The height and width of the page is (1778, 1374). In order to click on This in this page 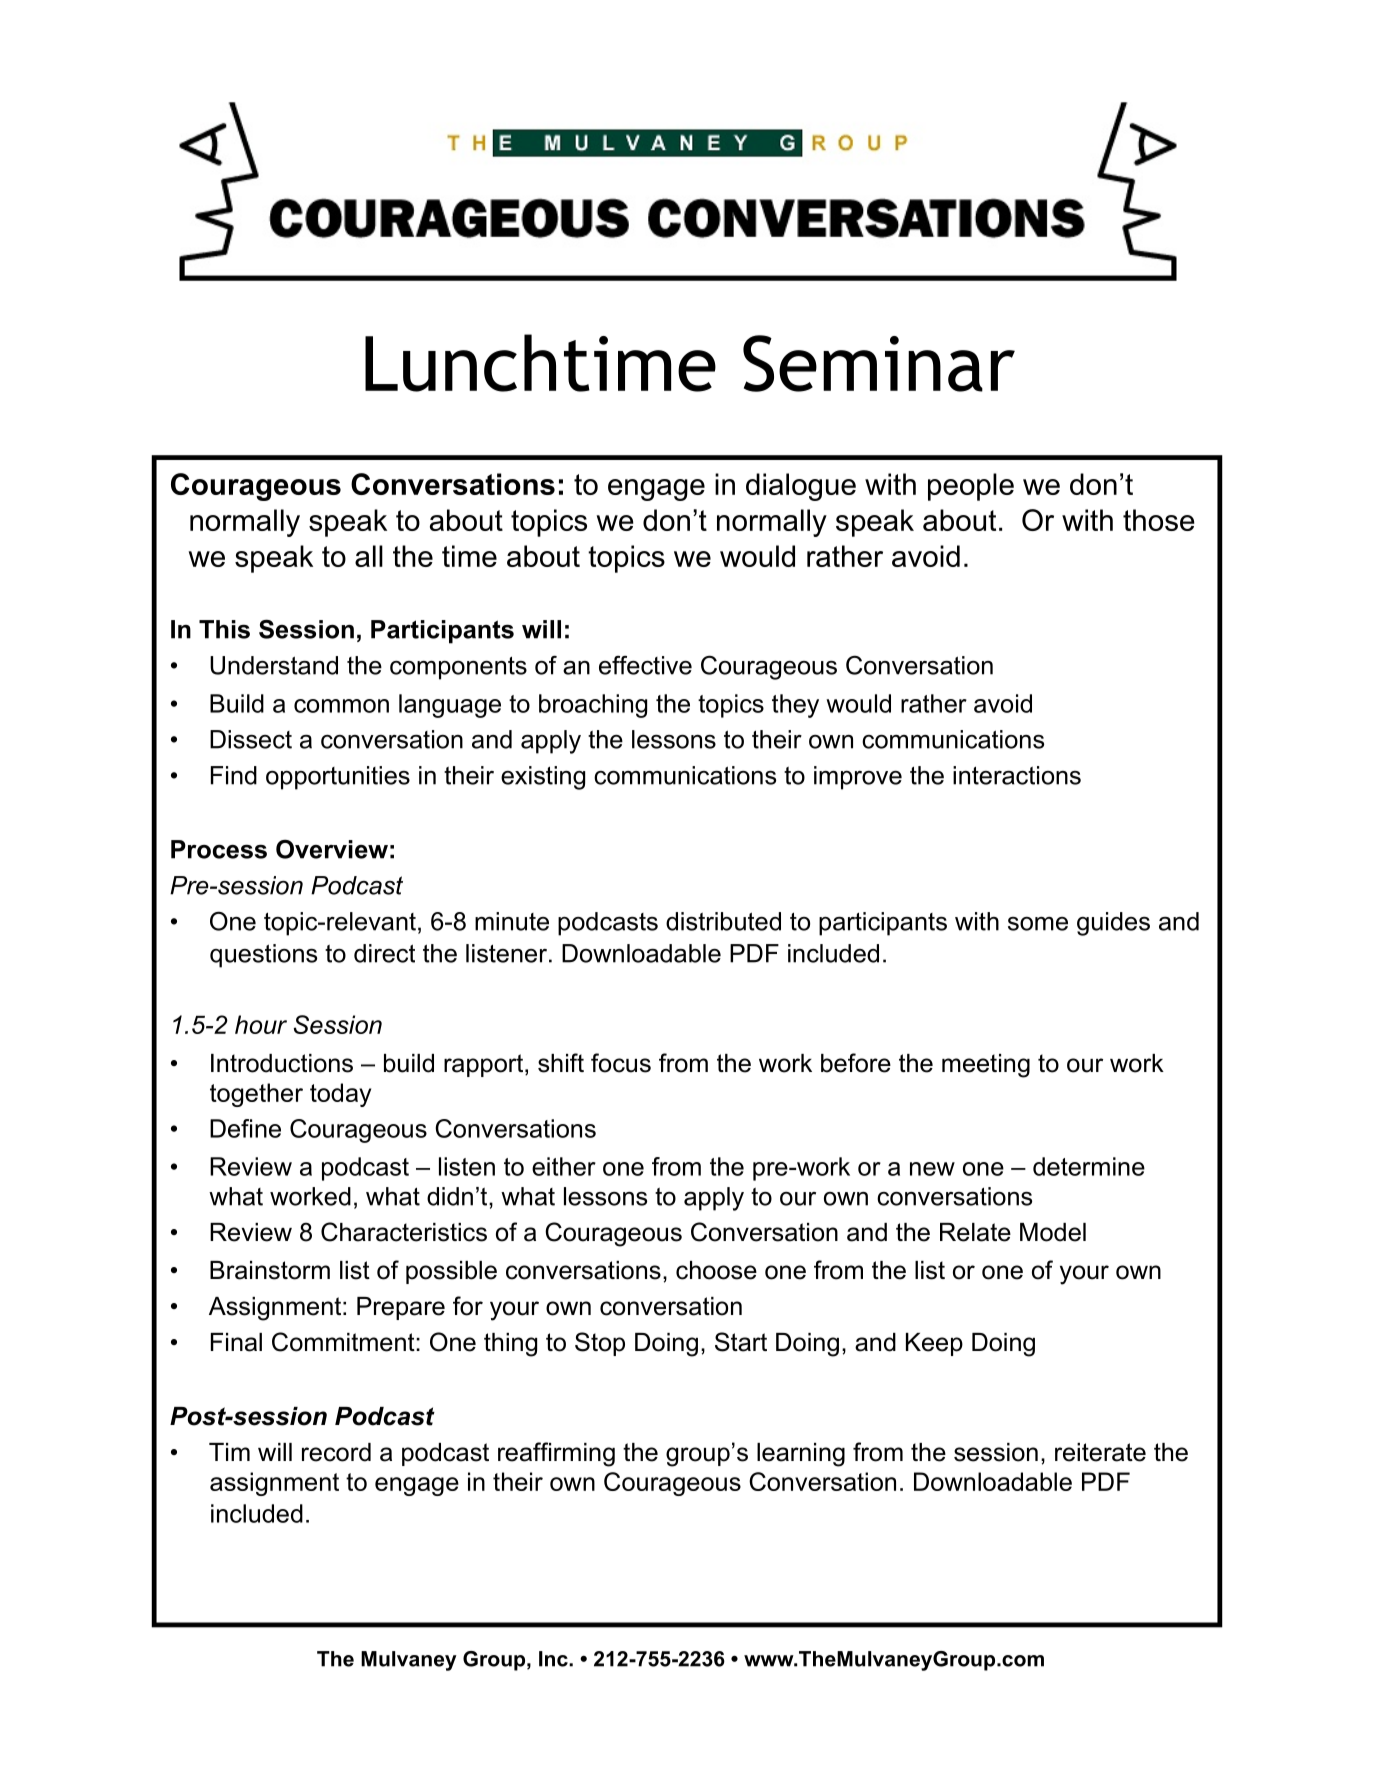, I will do `click(224, 629)`.
